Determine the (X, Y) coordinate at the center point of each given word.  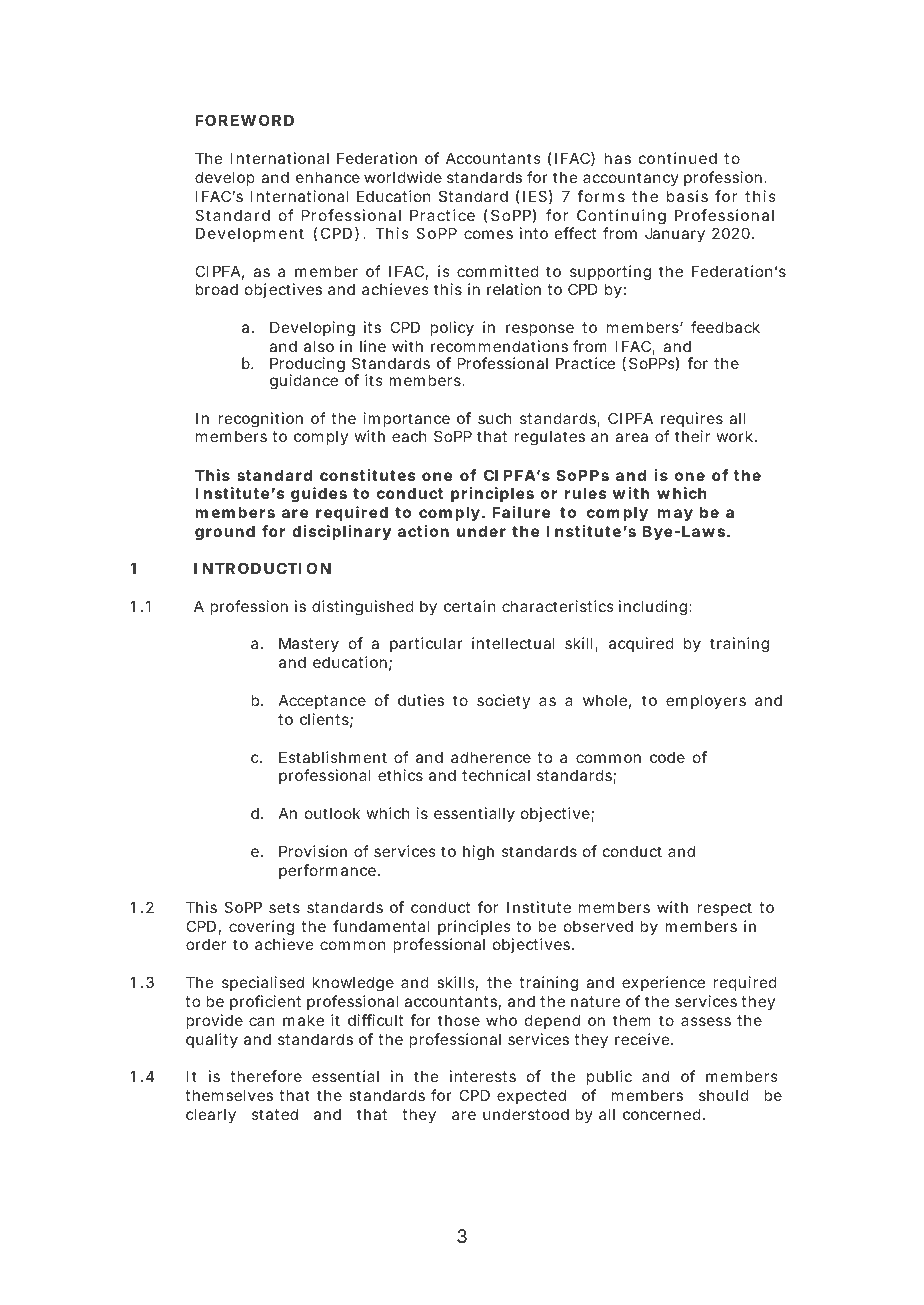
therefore (266, 1076)
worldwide (403, 177)
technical (496, 775)
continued (678, 158)
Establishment (333, 757)
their (692, 436)
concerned (663, 1114)
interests (483, 1076)
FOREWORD (244, 120)
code (667, 757)
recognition (260, 420)
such (494, 418)
